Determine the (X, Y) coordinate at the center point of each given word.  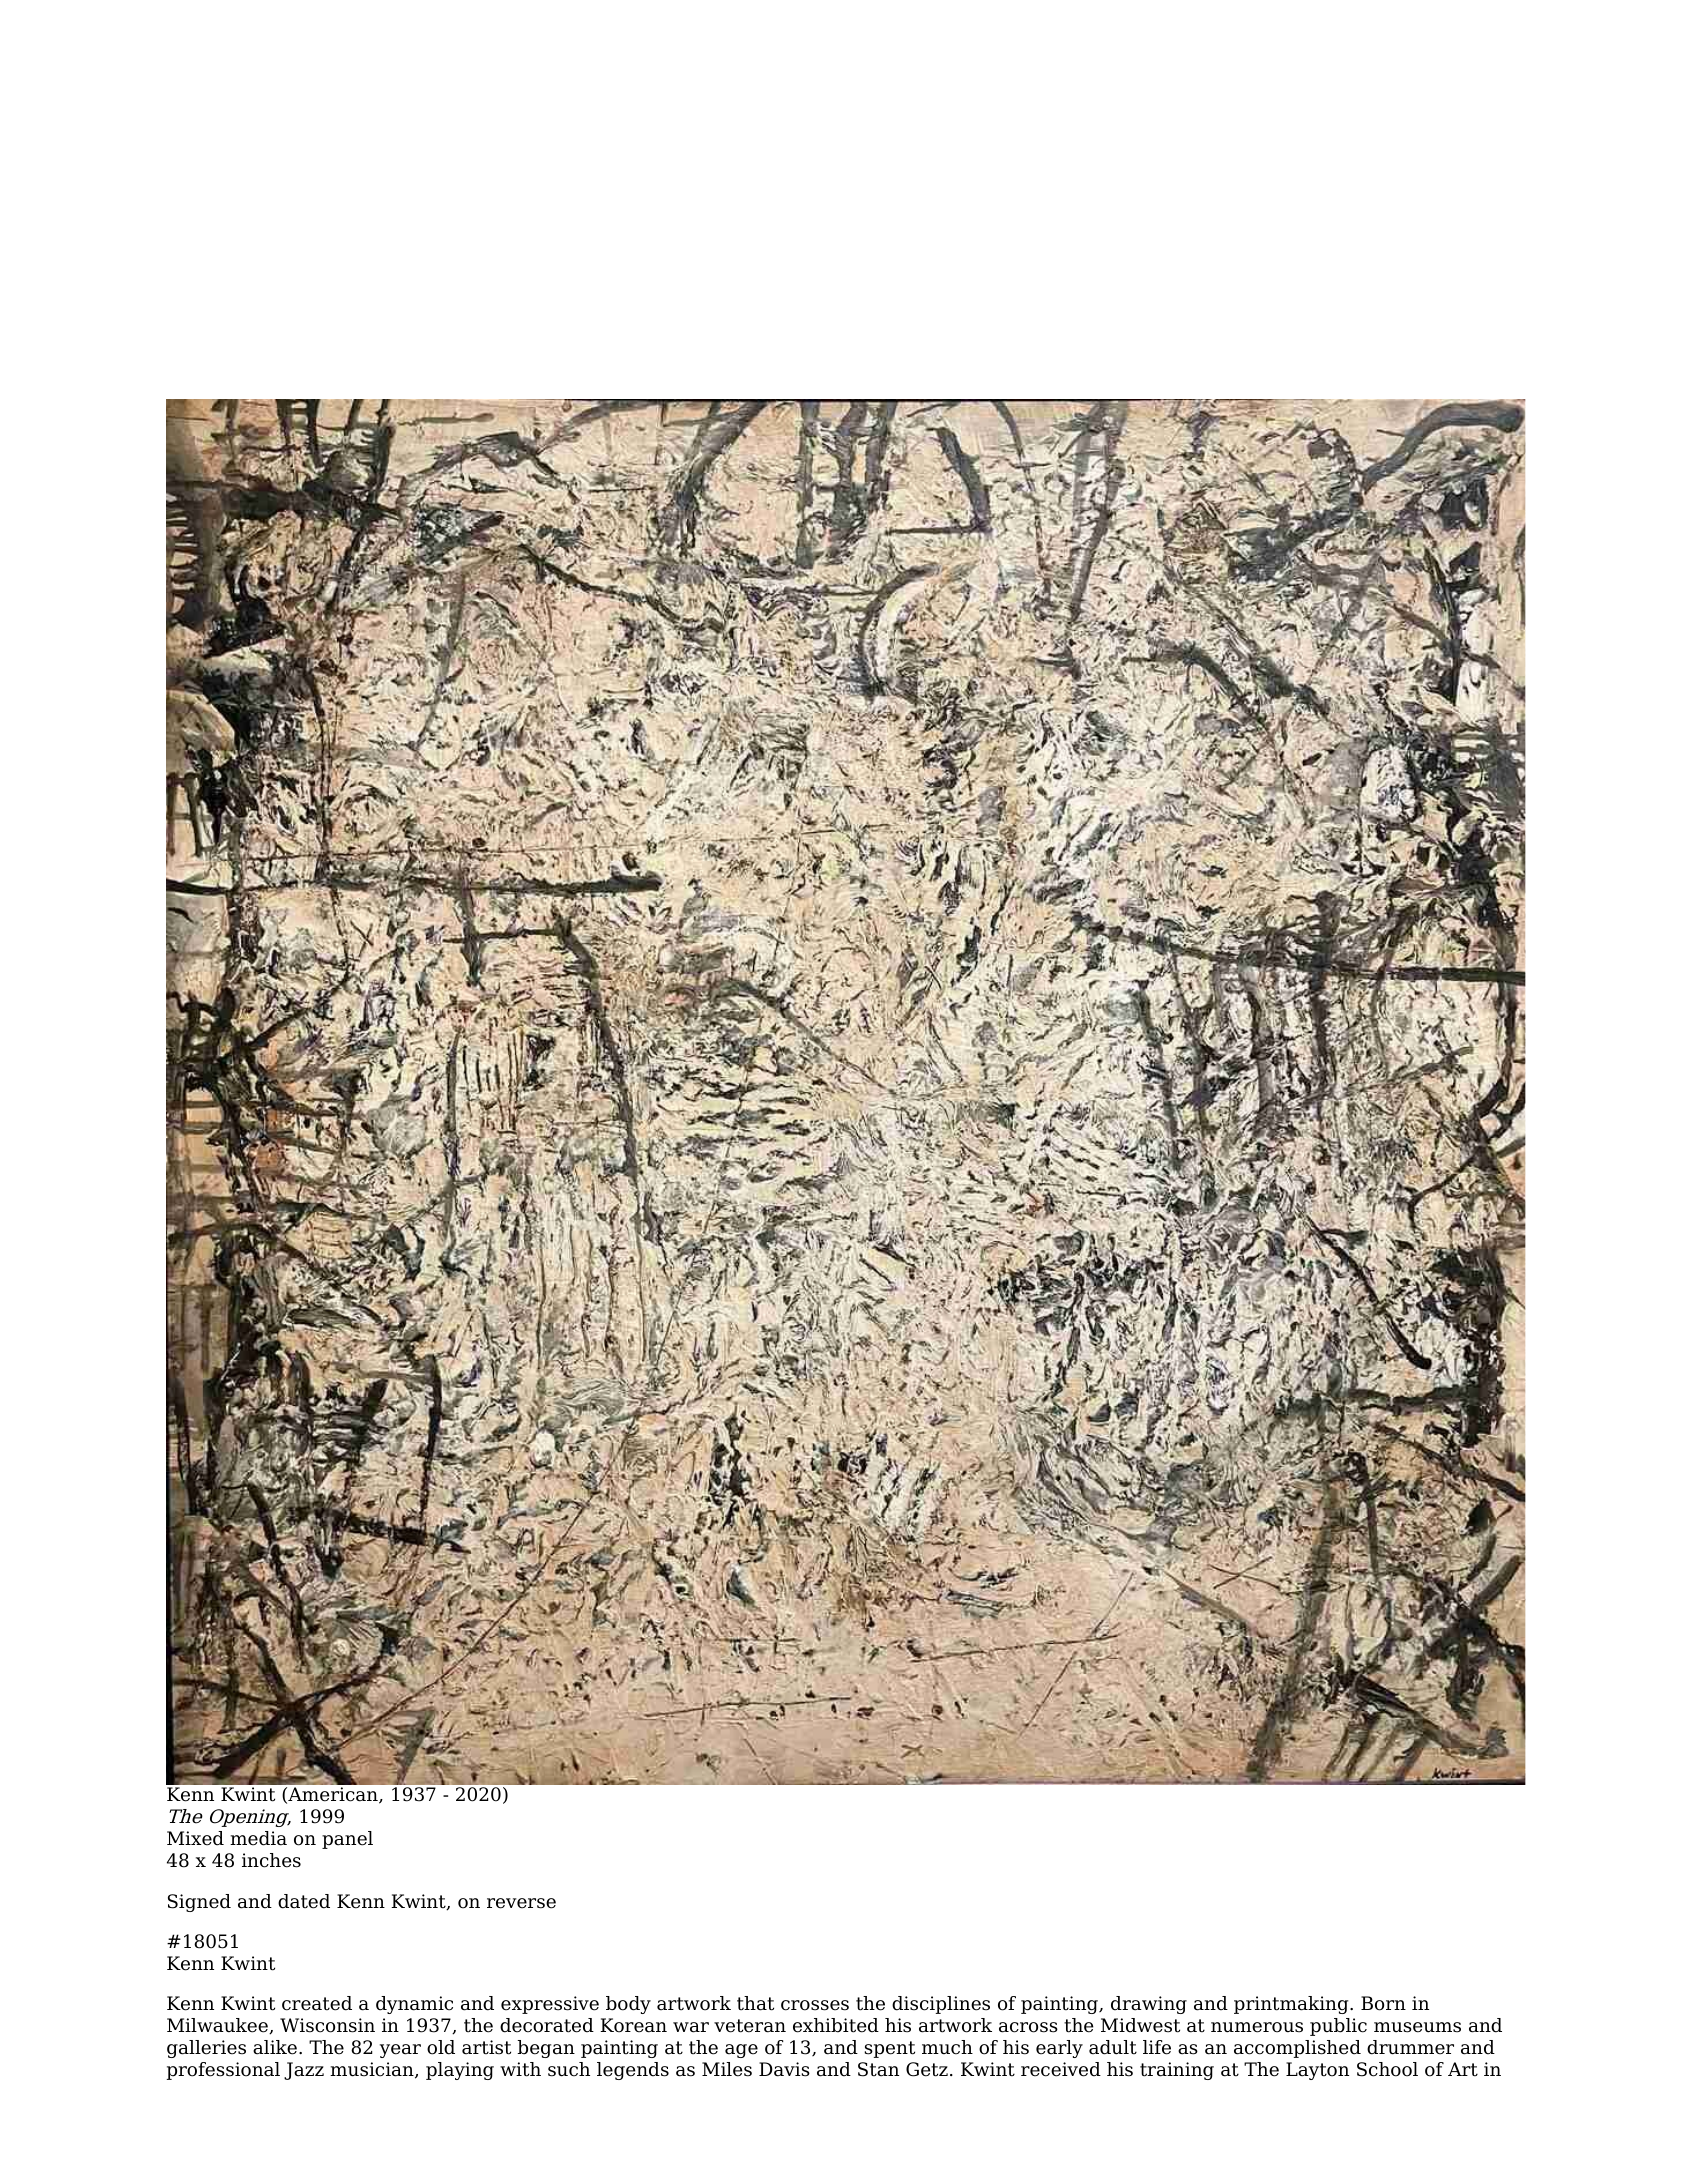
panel (347, 1840)
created (317, 2003)
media (258, 1838)
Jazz (304, 2071)
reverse (521, 1903)
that (755, 2003)
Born (1383, 2003)
